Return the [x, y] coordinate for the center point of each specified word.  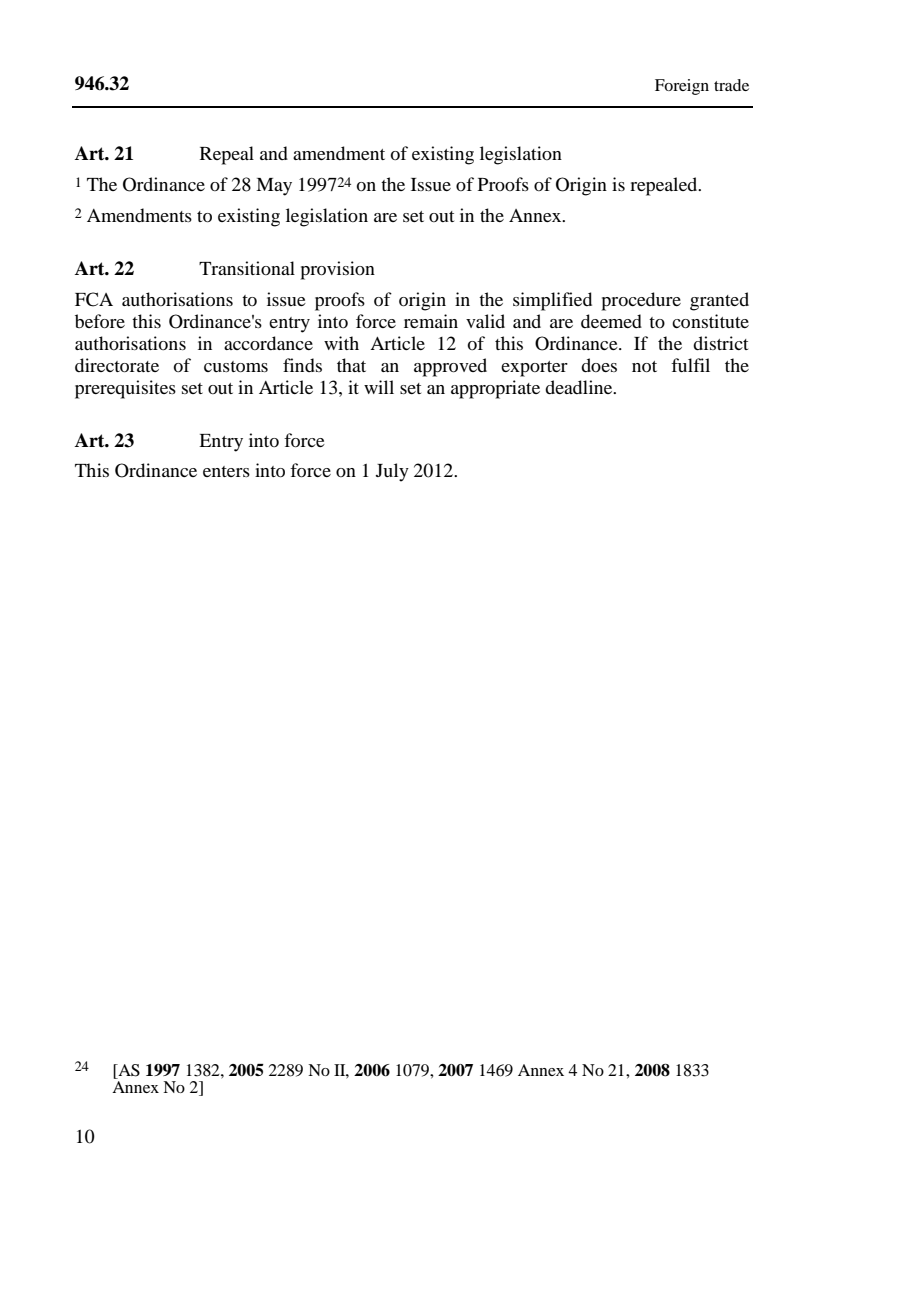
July [392, 472]
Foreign [682, 87]
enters [226, 471]
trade [731, 85]
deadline [580, 387]
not [644, 366]
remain [431, 321]
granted [719, 301]
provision [337, 270]
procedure [641, 301]
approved [450, 367]
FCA [94, 299]
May [274, 187]
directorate [117, 365]
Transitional [247, 268]
